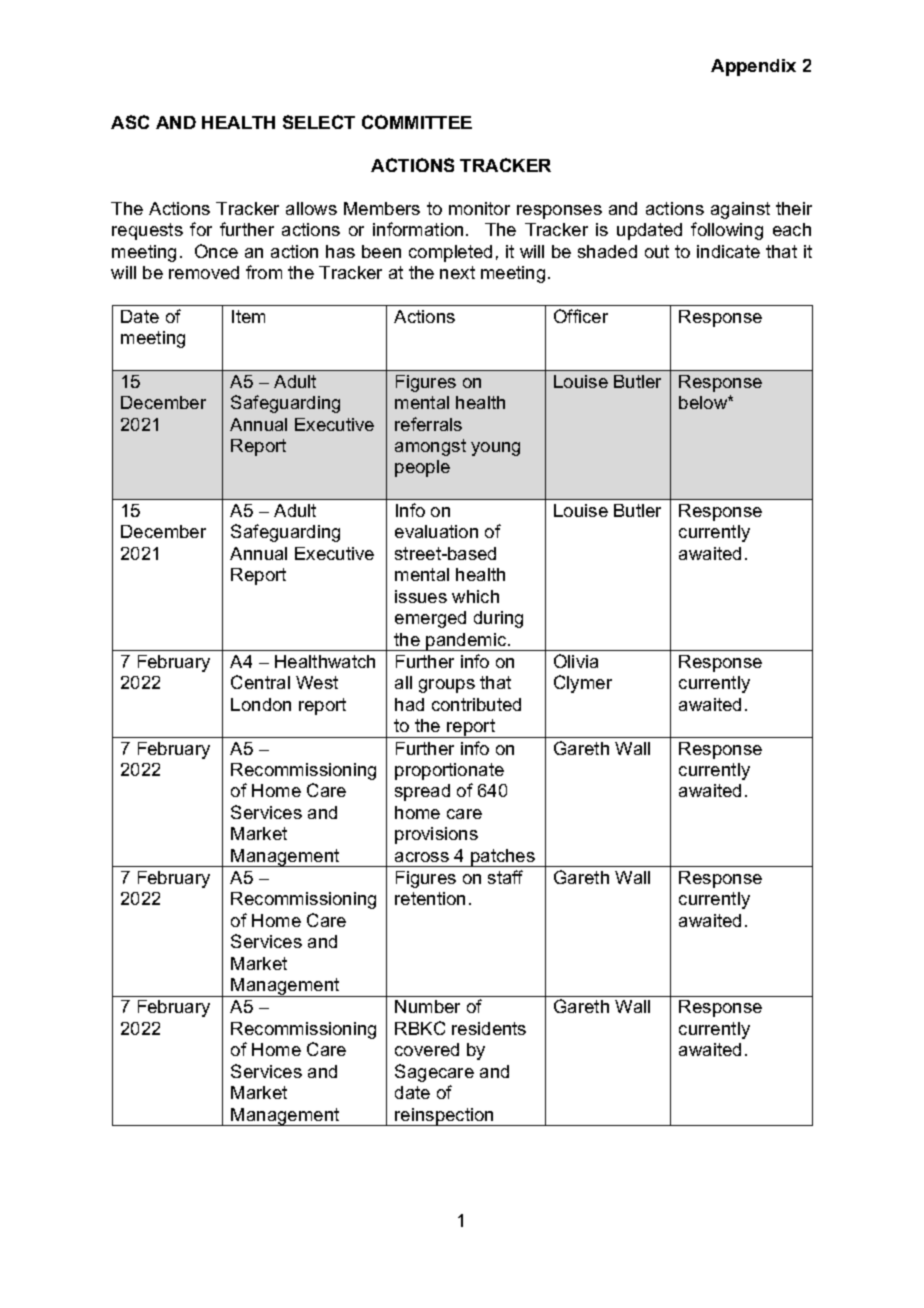 The width and height of the document is (924, 1308). Describe the element at coordinates (130, 122) in the document. I see `ASC` at that location.
